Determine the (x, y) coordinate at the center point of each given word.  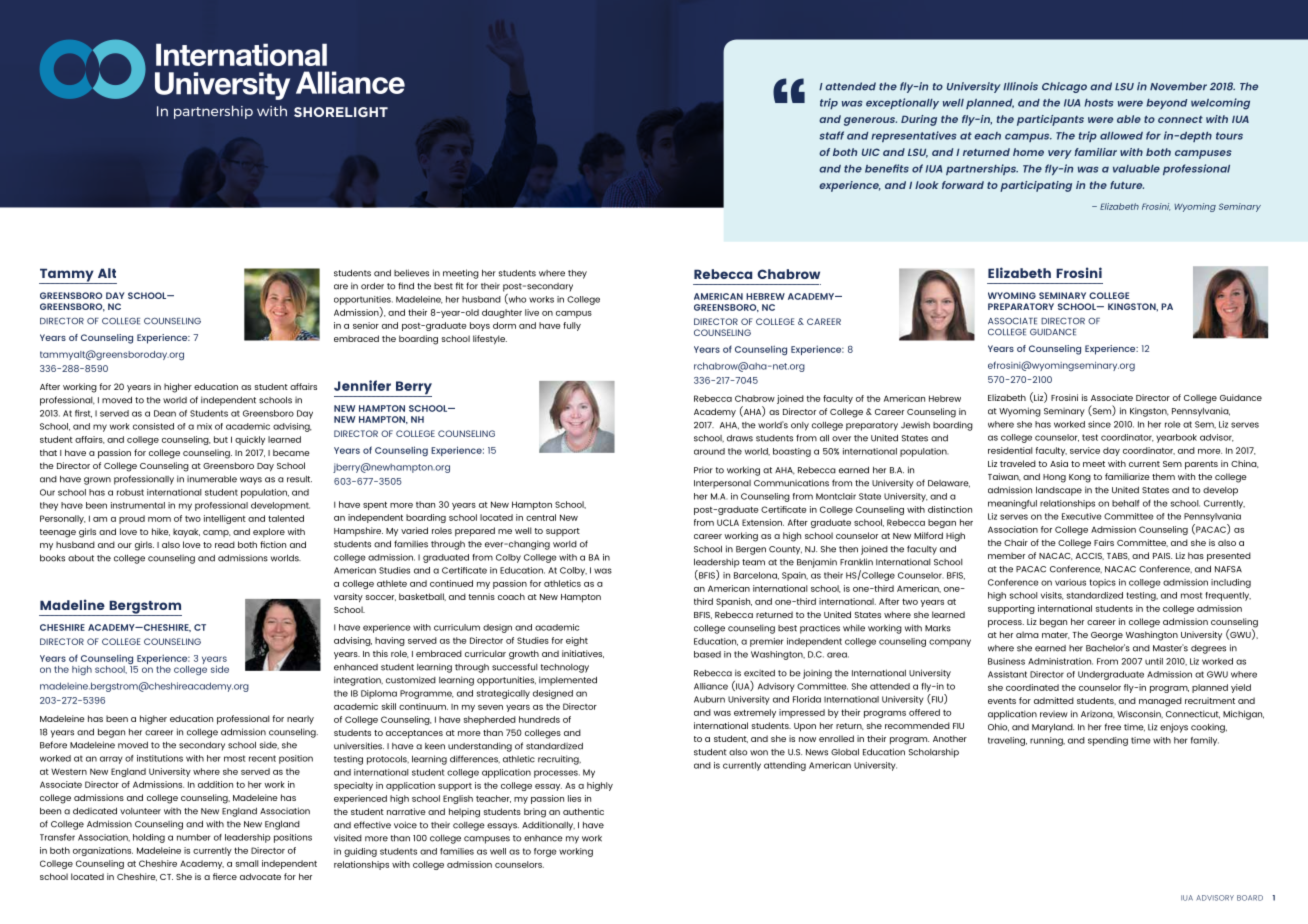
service (1085, 450)
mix (204, 426)
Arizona (1098, 715)
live (532, 312)
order (372, 286)
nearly (300, 720)
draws (740, 438)
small (247, 863)
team (753, 562)
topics (1103, 583)
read (225, 544)
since (1099, 424)
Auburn (709, 699)
